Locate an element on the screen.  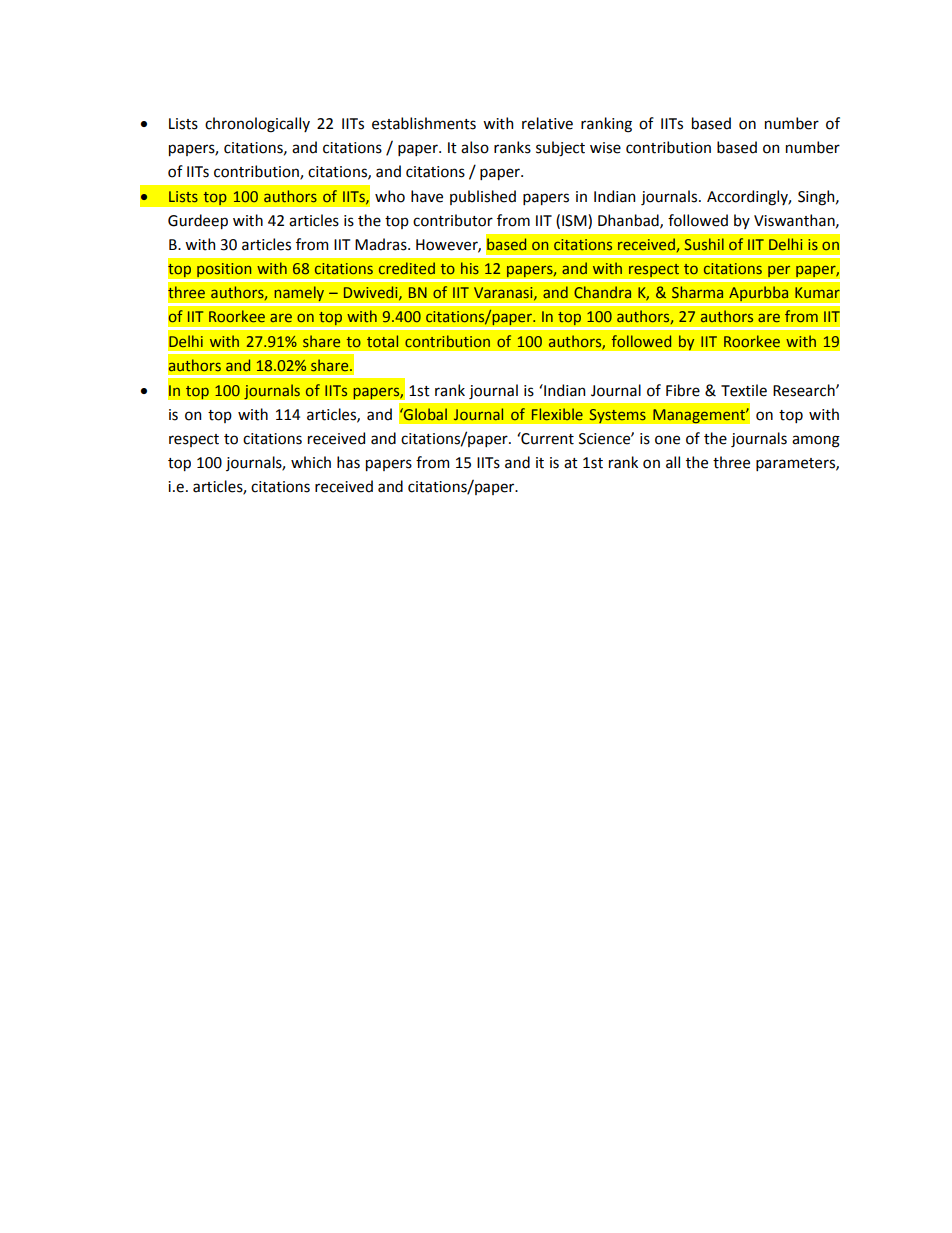
namely is located at coordinates (299, 294).
